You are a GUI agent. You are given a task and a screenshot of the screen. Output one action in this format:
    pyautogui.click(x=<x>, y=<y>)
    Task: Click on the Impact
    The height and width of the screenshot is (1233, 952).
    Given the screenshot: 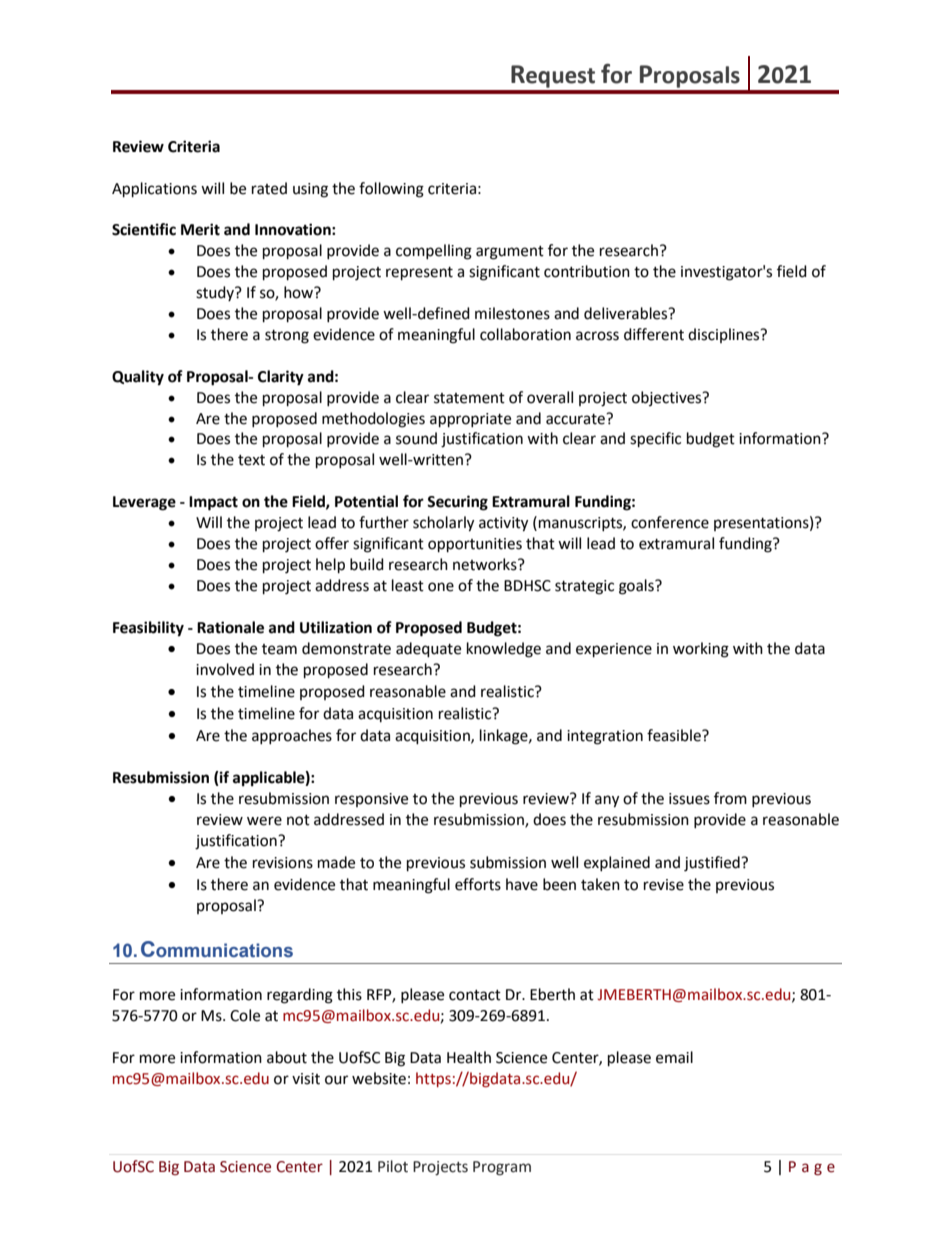 What is the action you would take?
    pyautogui.click(x=213, y=503)
